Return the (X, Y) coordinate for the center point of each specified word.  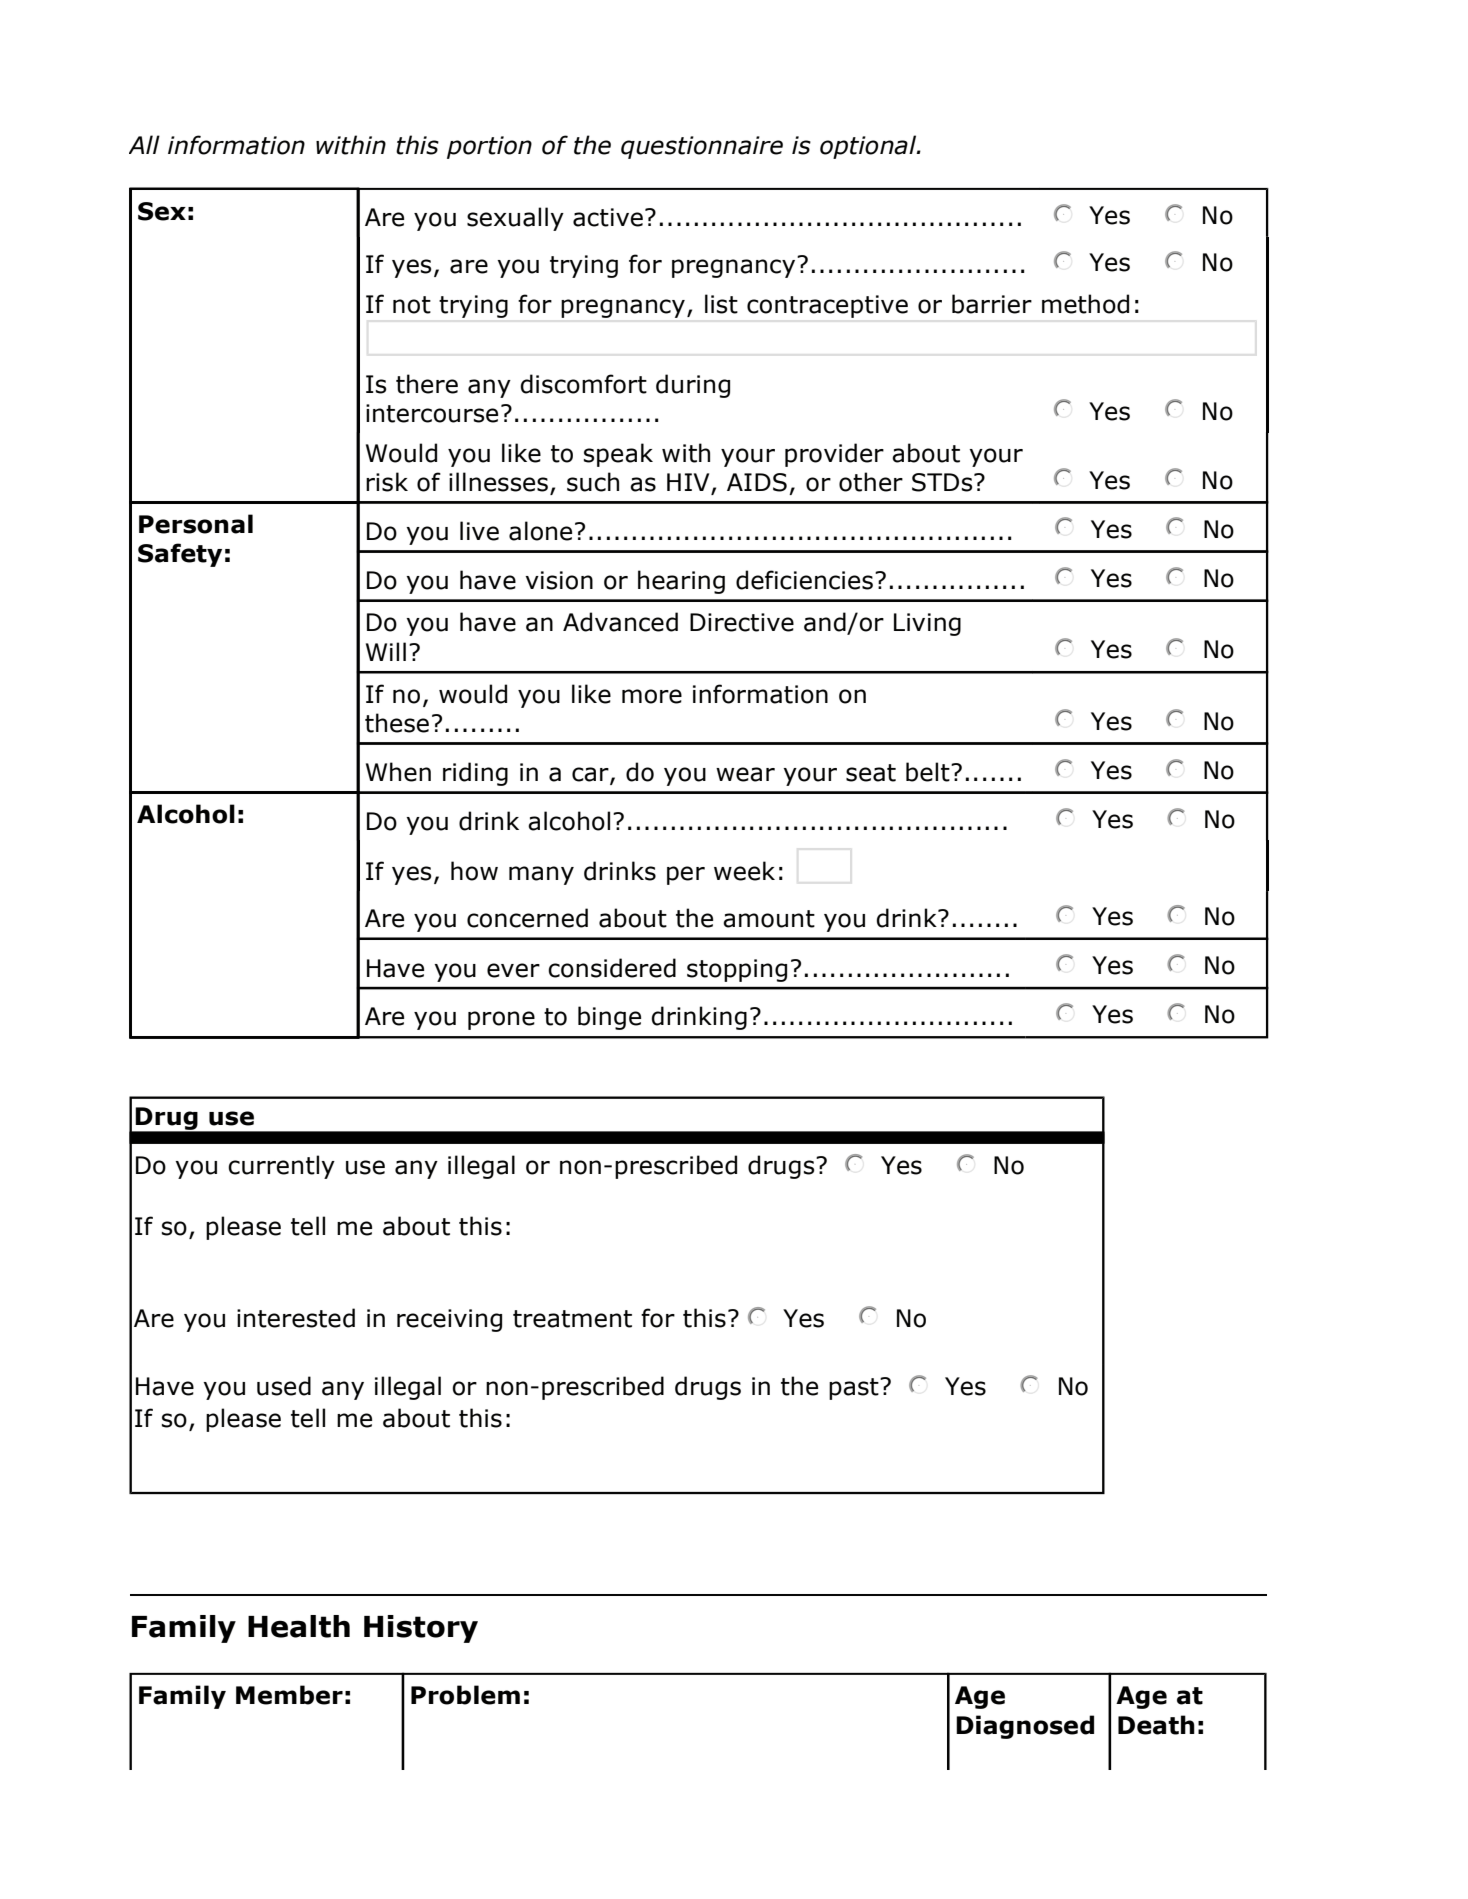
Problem (465, 1695)
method (1085, 304)
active (608, 217)
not (412, 305)
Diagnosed (1025, 1727)
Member (289, 1695)
